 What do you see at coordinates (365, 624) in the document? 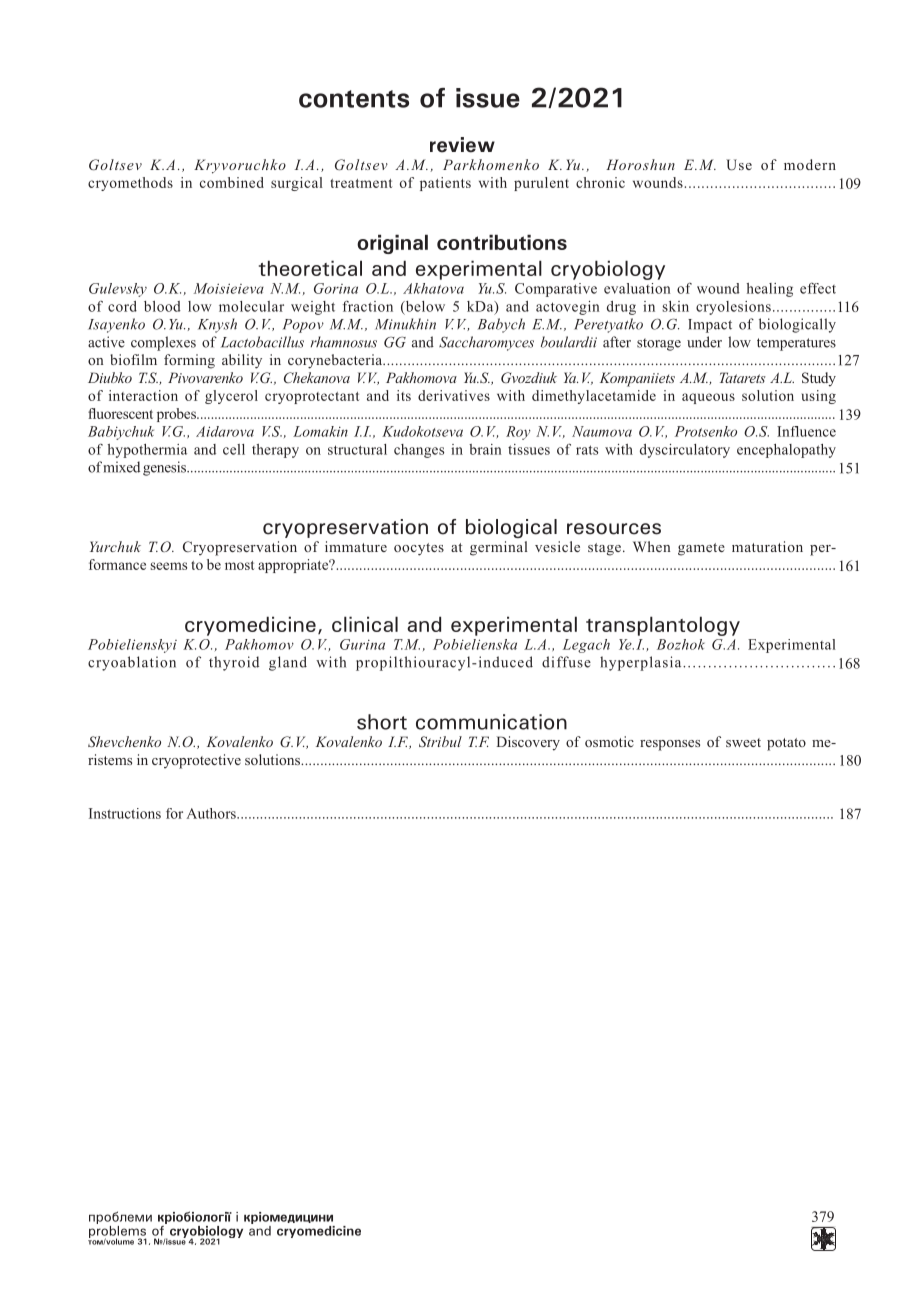
I see `clinical` at bounding box center [365, 624].
